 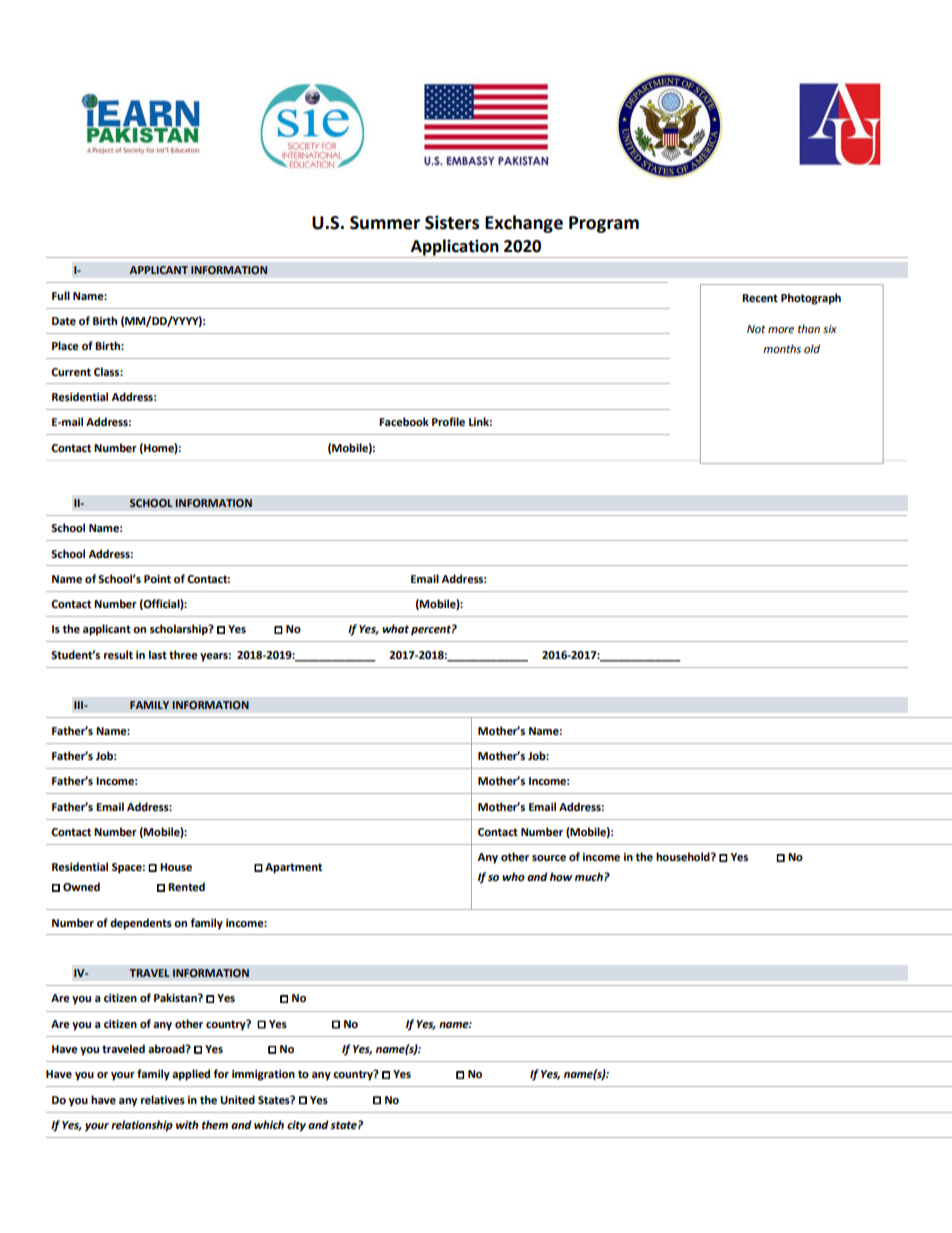 I want to click on source, so click(x=549, y=858).
